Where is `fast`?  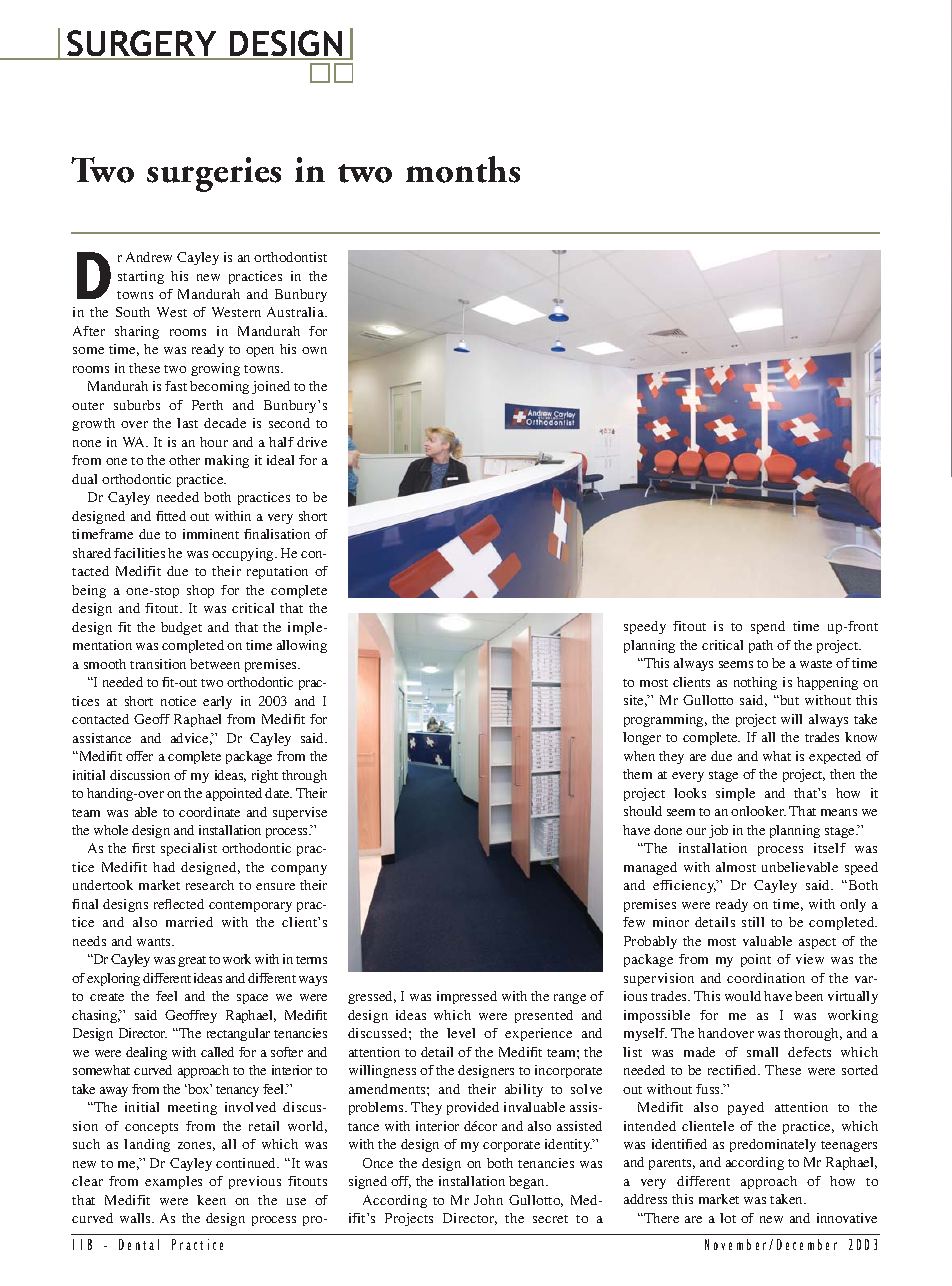
fast is located at coordinates (176, 386).
